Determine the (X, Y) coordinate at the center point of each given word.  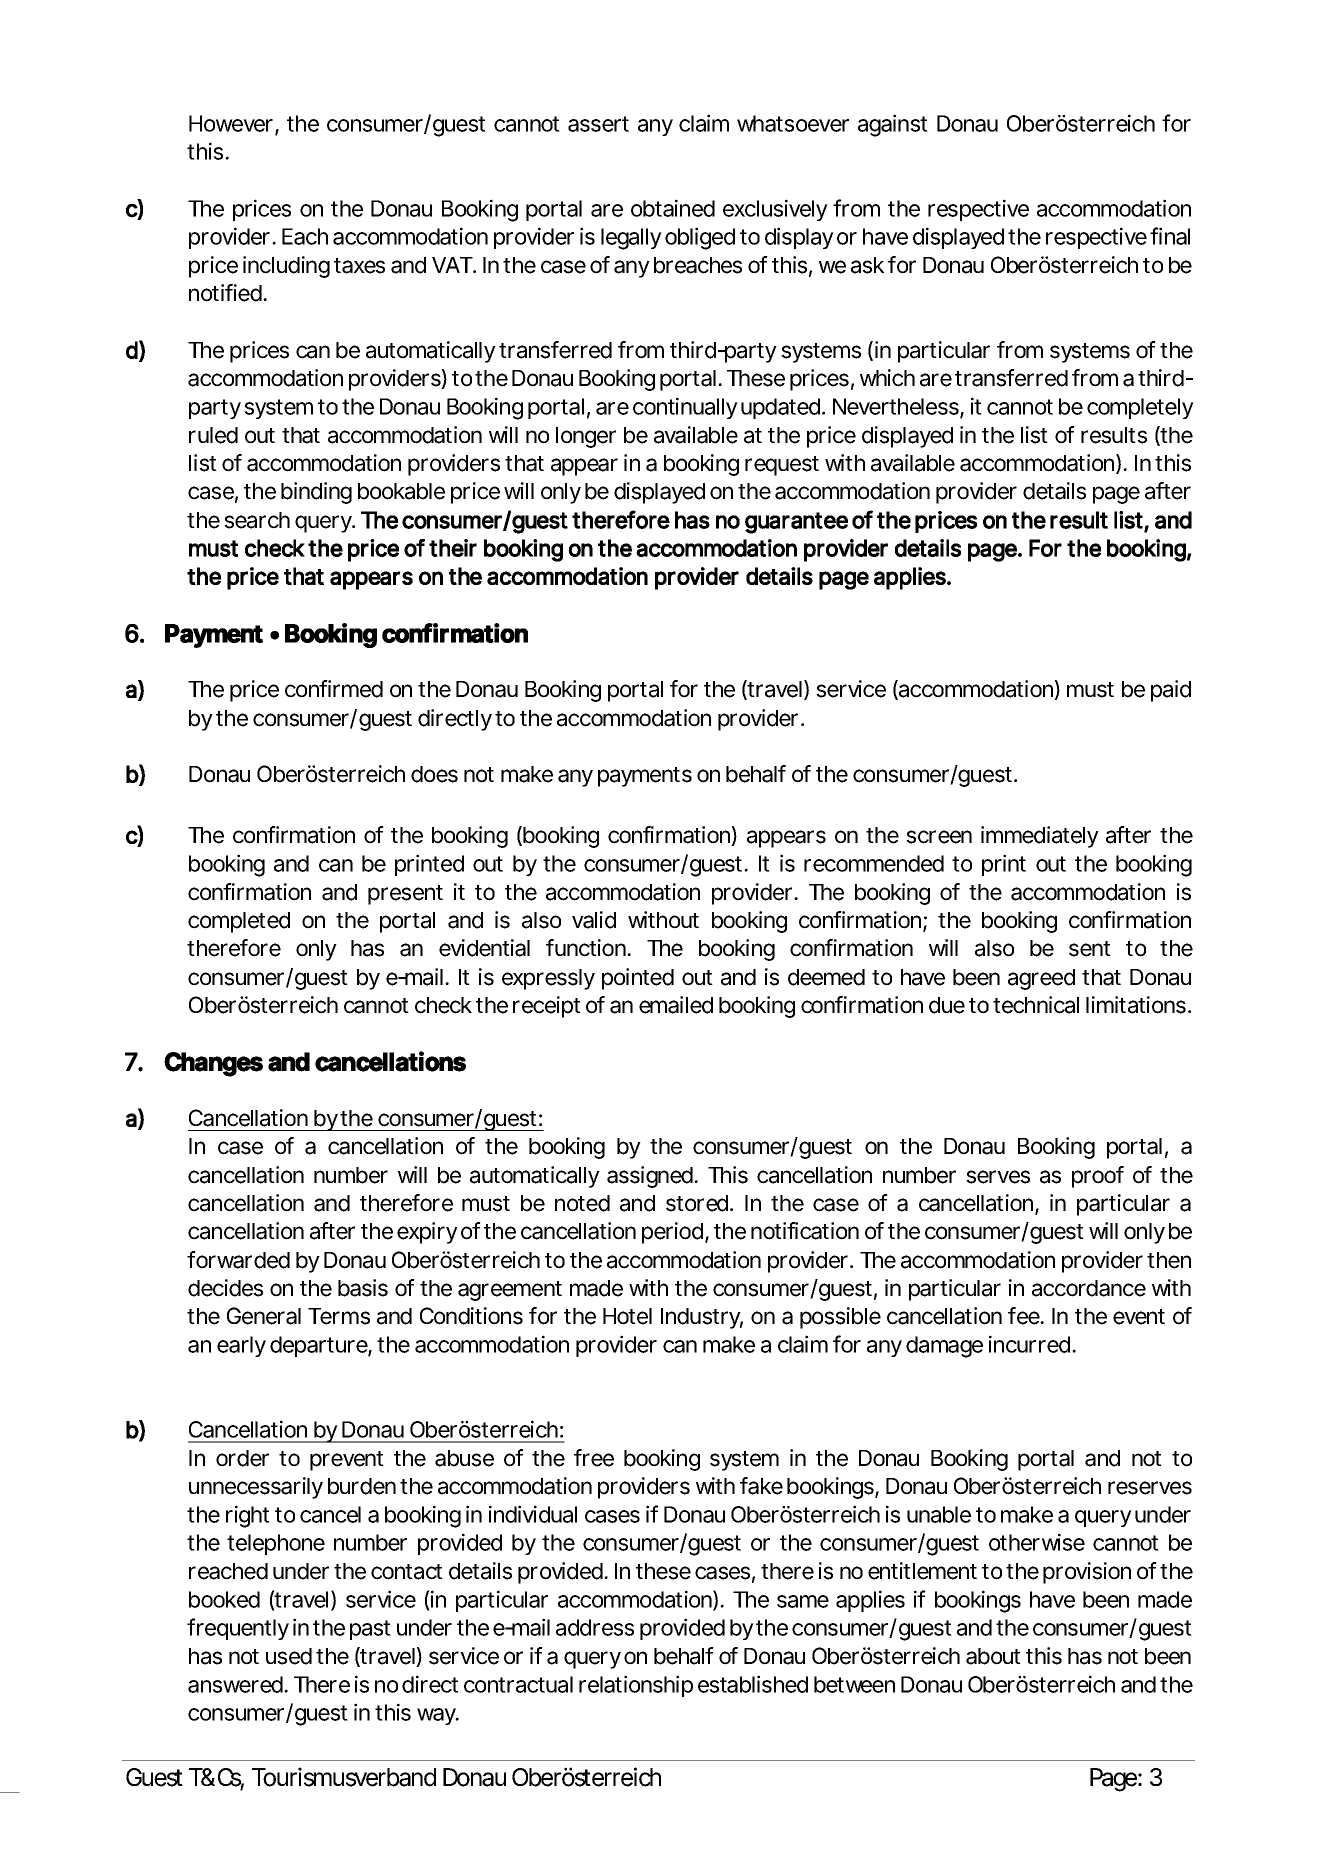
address (595, 1627)
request (782, 466)
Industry (700, 1318)
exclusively (775, 210)
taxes (359, 266)
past (370, 1630)
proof (1098, 1177)
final (1170, 236)
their (453, 548)
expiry (427, 1233)
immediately (1040, 837)
